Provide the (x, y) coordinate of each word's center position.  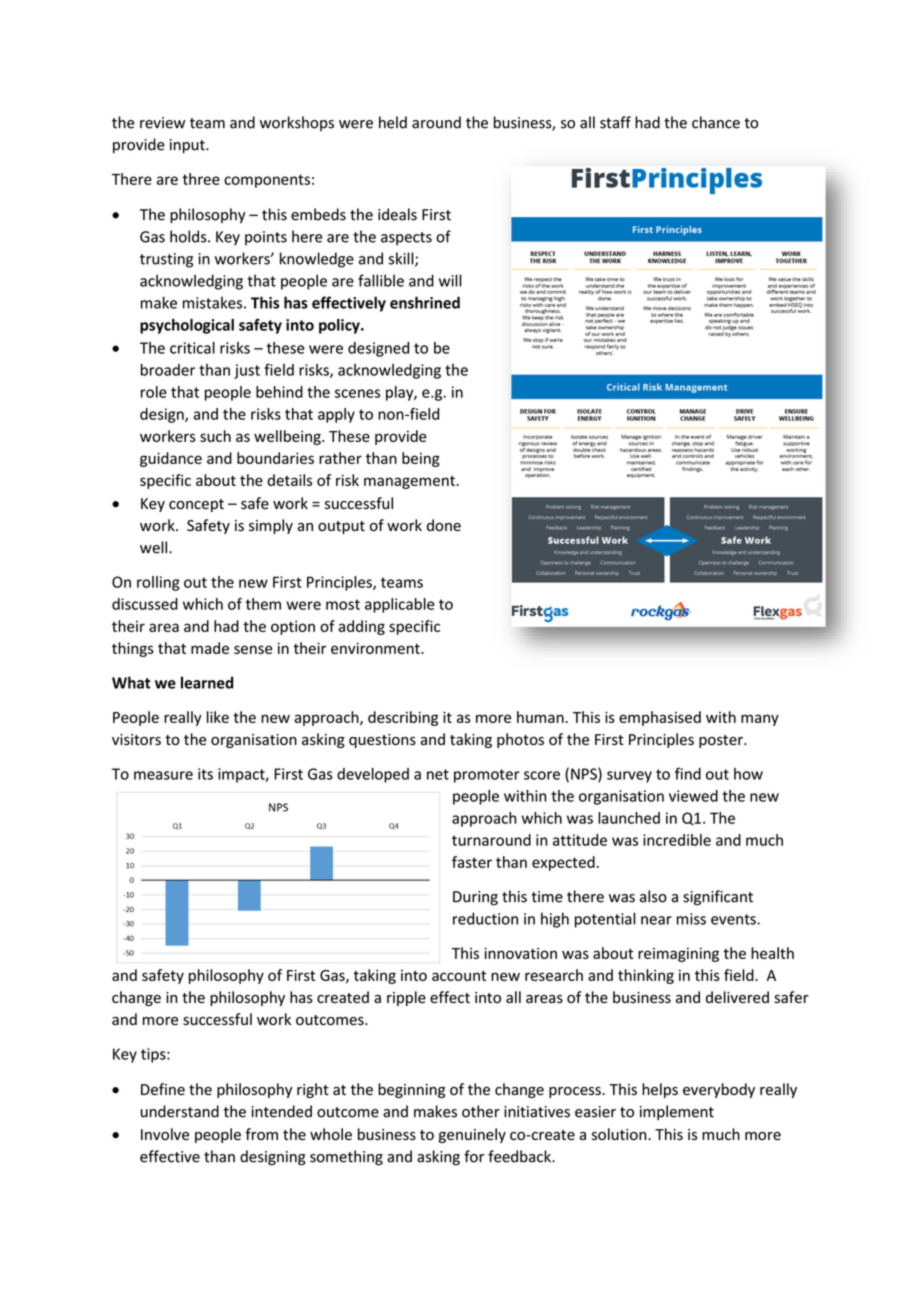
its (205, 774)
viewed (693, 796)
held (393, 122)
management (409, 482)
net (438, 774)
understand (180, 1111)
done (444, 525)
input (188, 146)
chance (716, 122)
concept (196, 505)
